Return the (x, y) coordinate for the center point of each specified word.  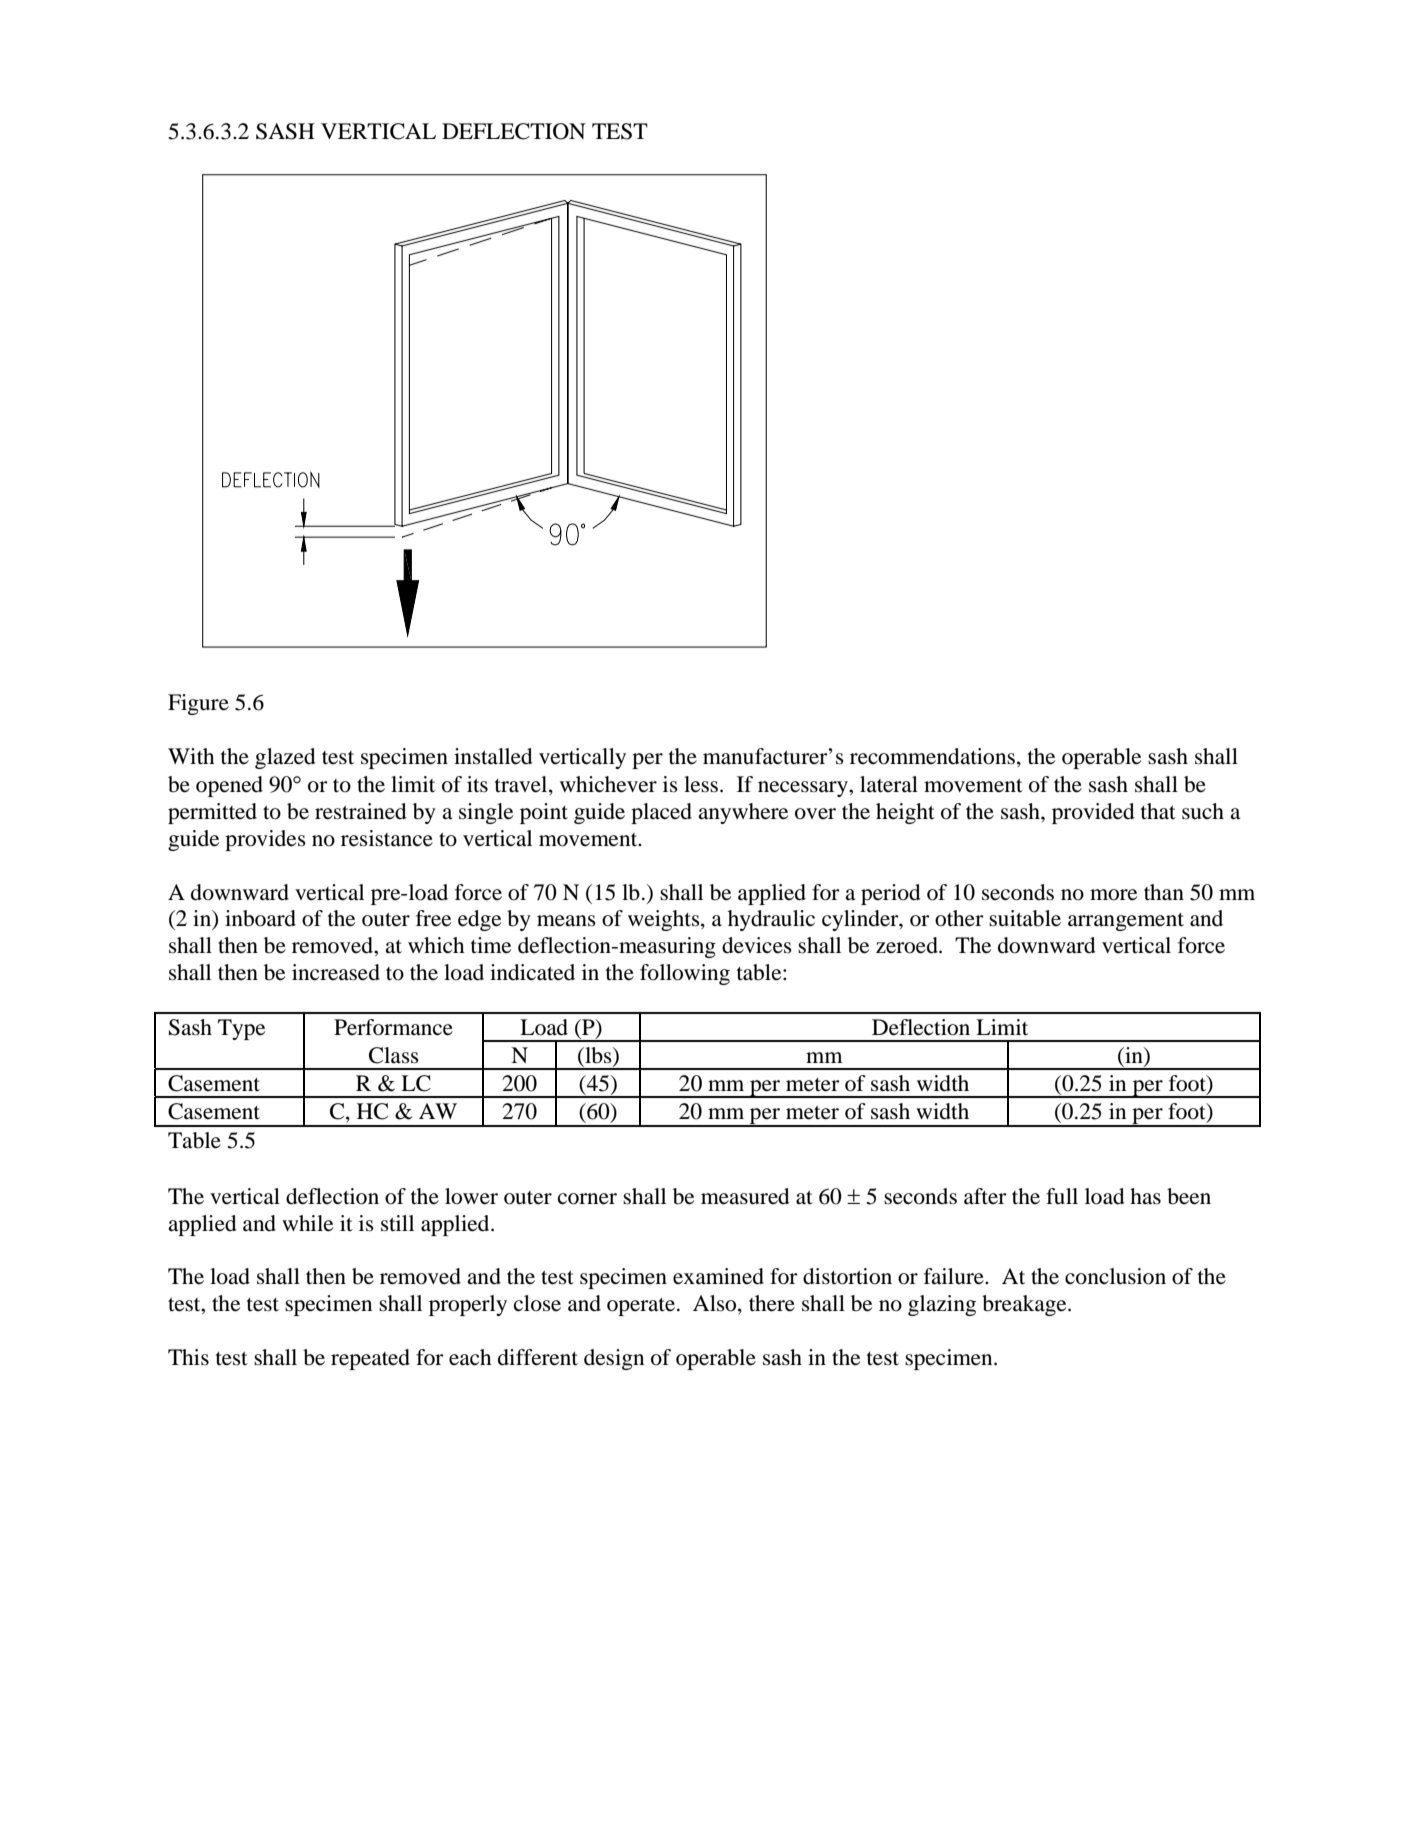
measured (745, 1196)
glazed (285, 758)
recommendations (932, 756)
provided (1093, 813)
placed (661, 813)
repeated (370, 1359)
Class (394, 1055)
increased (336, 972)
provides (265, 840)
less (702, 784)
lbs (598, 1056)
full (1062, 1196)
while (307, 1223)
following (685, 974)
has (1145, 1196)
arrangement (1126, 922)
